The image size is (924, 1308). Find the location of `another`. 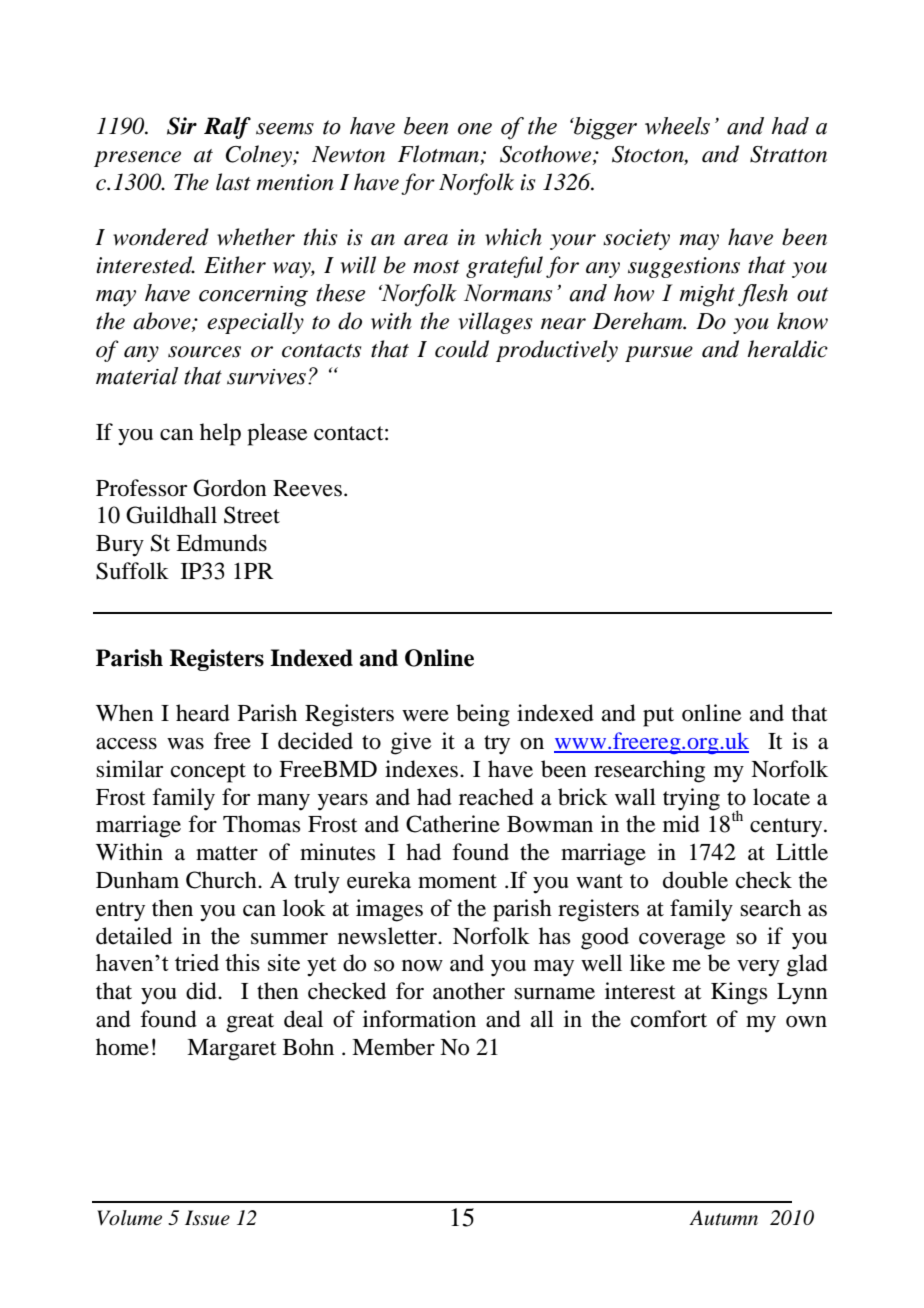

another is located at coordinates (469, 991).
